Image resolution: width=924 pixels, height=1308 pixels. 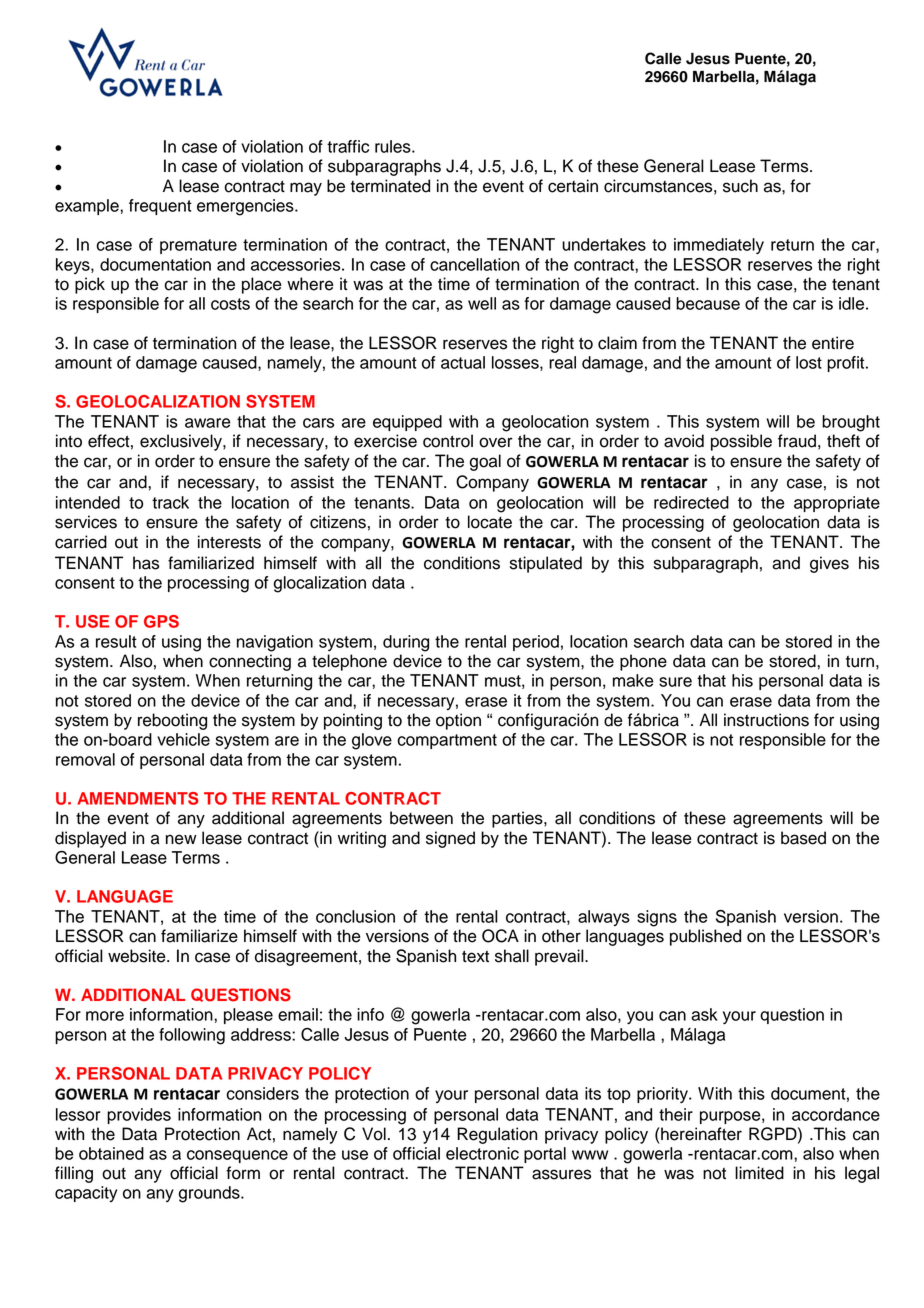 What do you see at coordinates (837, 504) in the screenshot?
I see `appropriate` at bounding box center [837, 504].
